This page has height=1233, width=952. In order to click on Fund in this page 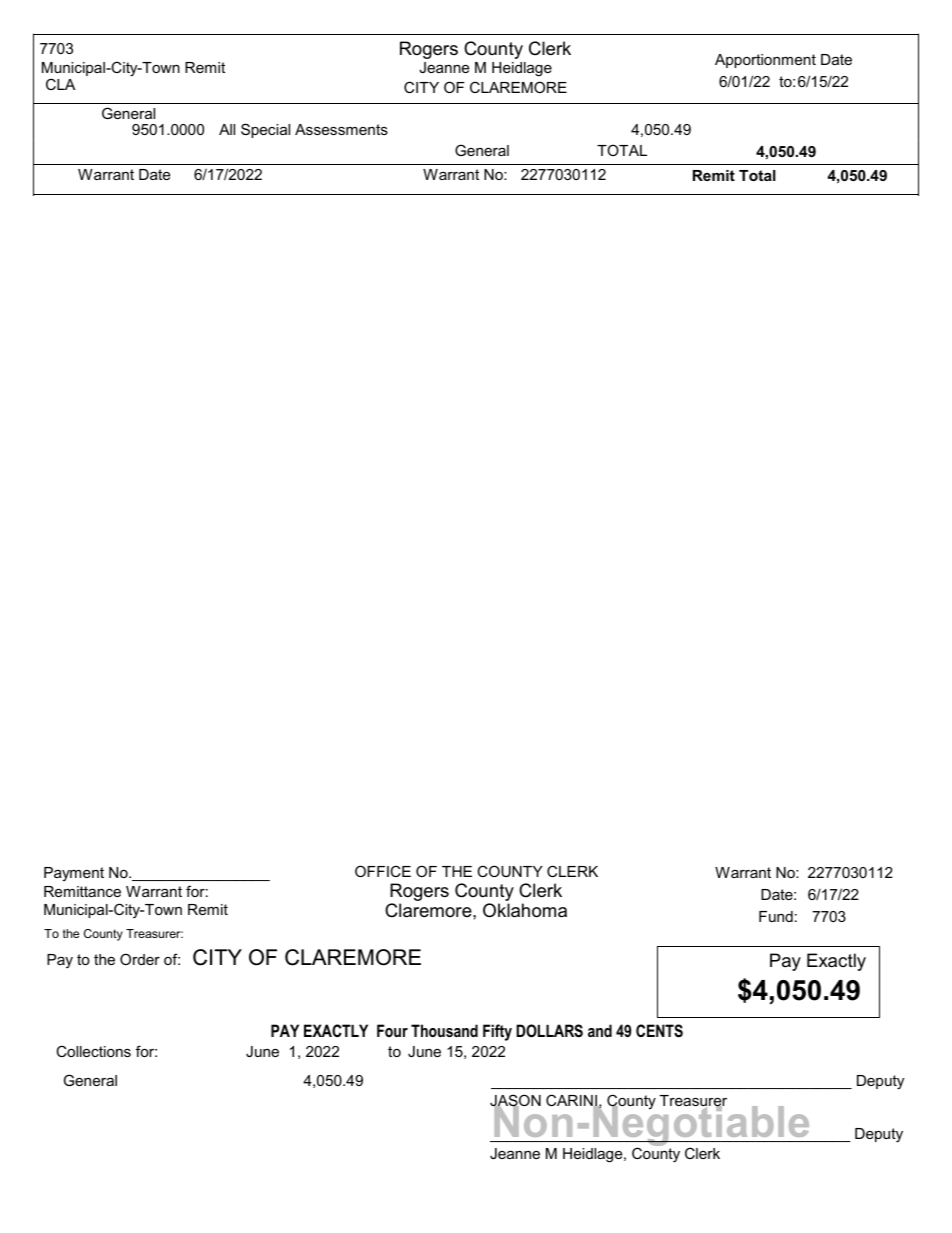, I will do `click(776, 916)`.
